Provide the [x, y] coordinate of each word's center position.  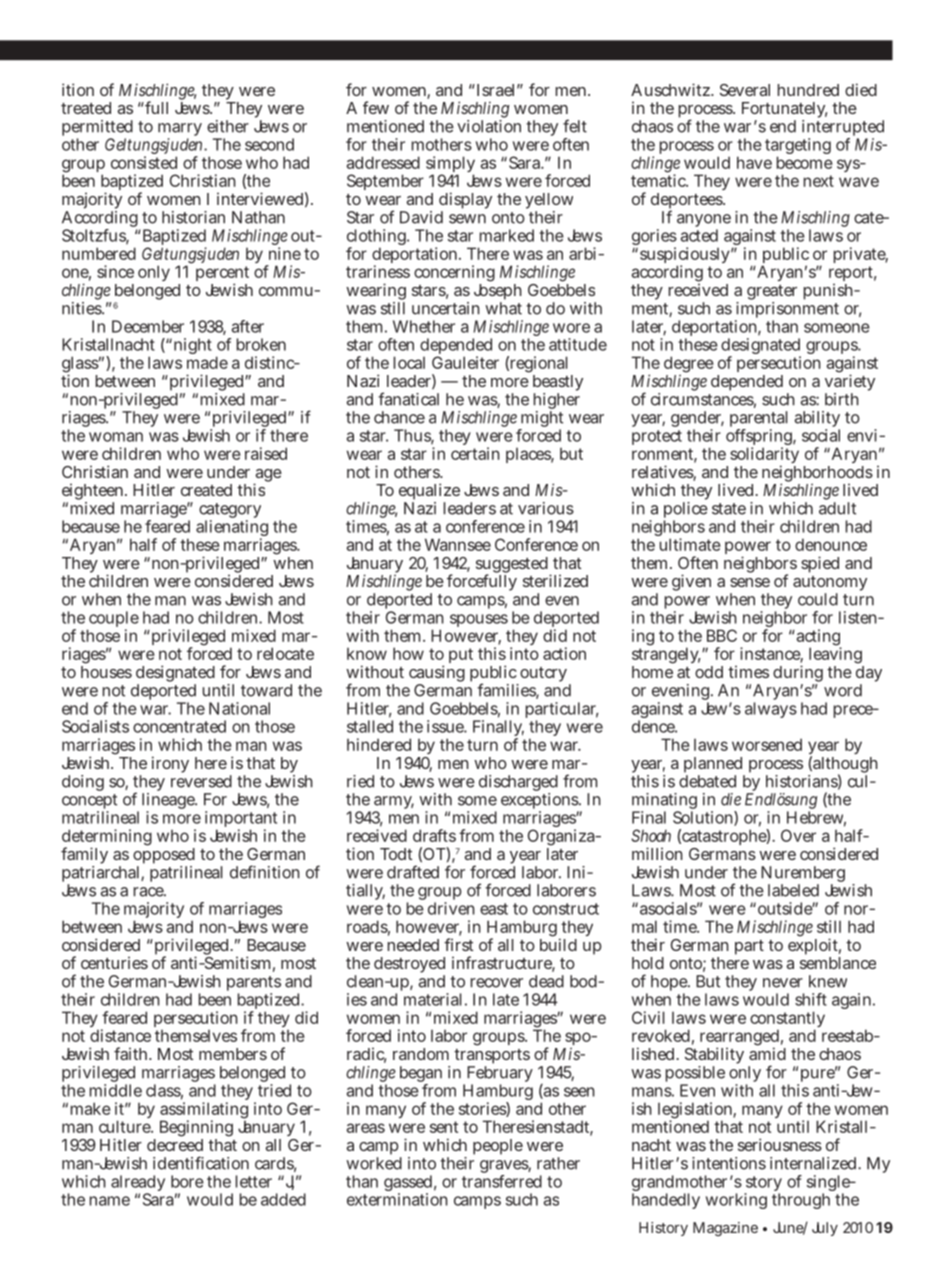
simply [450, 165]
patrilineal [186, 872]
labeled [793, 890]
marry [180, 131]
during [798, 675]
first [458, 944]
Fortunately [784, 111]
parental [759, 420]
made [207, 362]
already [138, 1184]
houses [106, 670]
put [461, 655]
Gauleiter [465, 362]
